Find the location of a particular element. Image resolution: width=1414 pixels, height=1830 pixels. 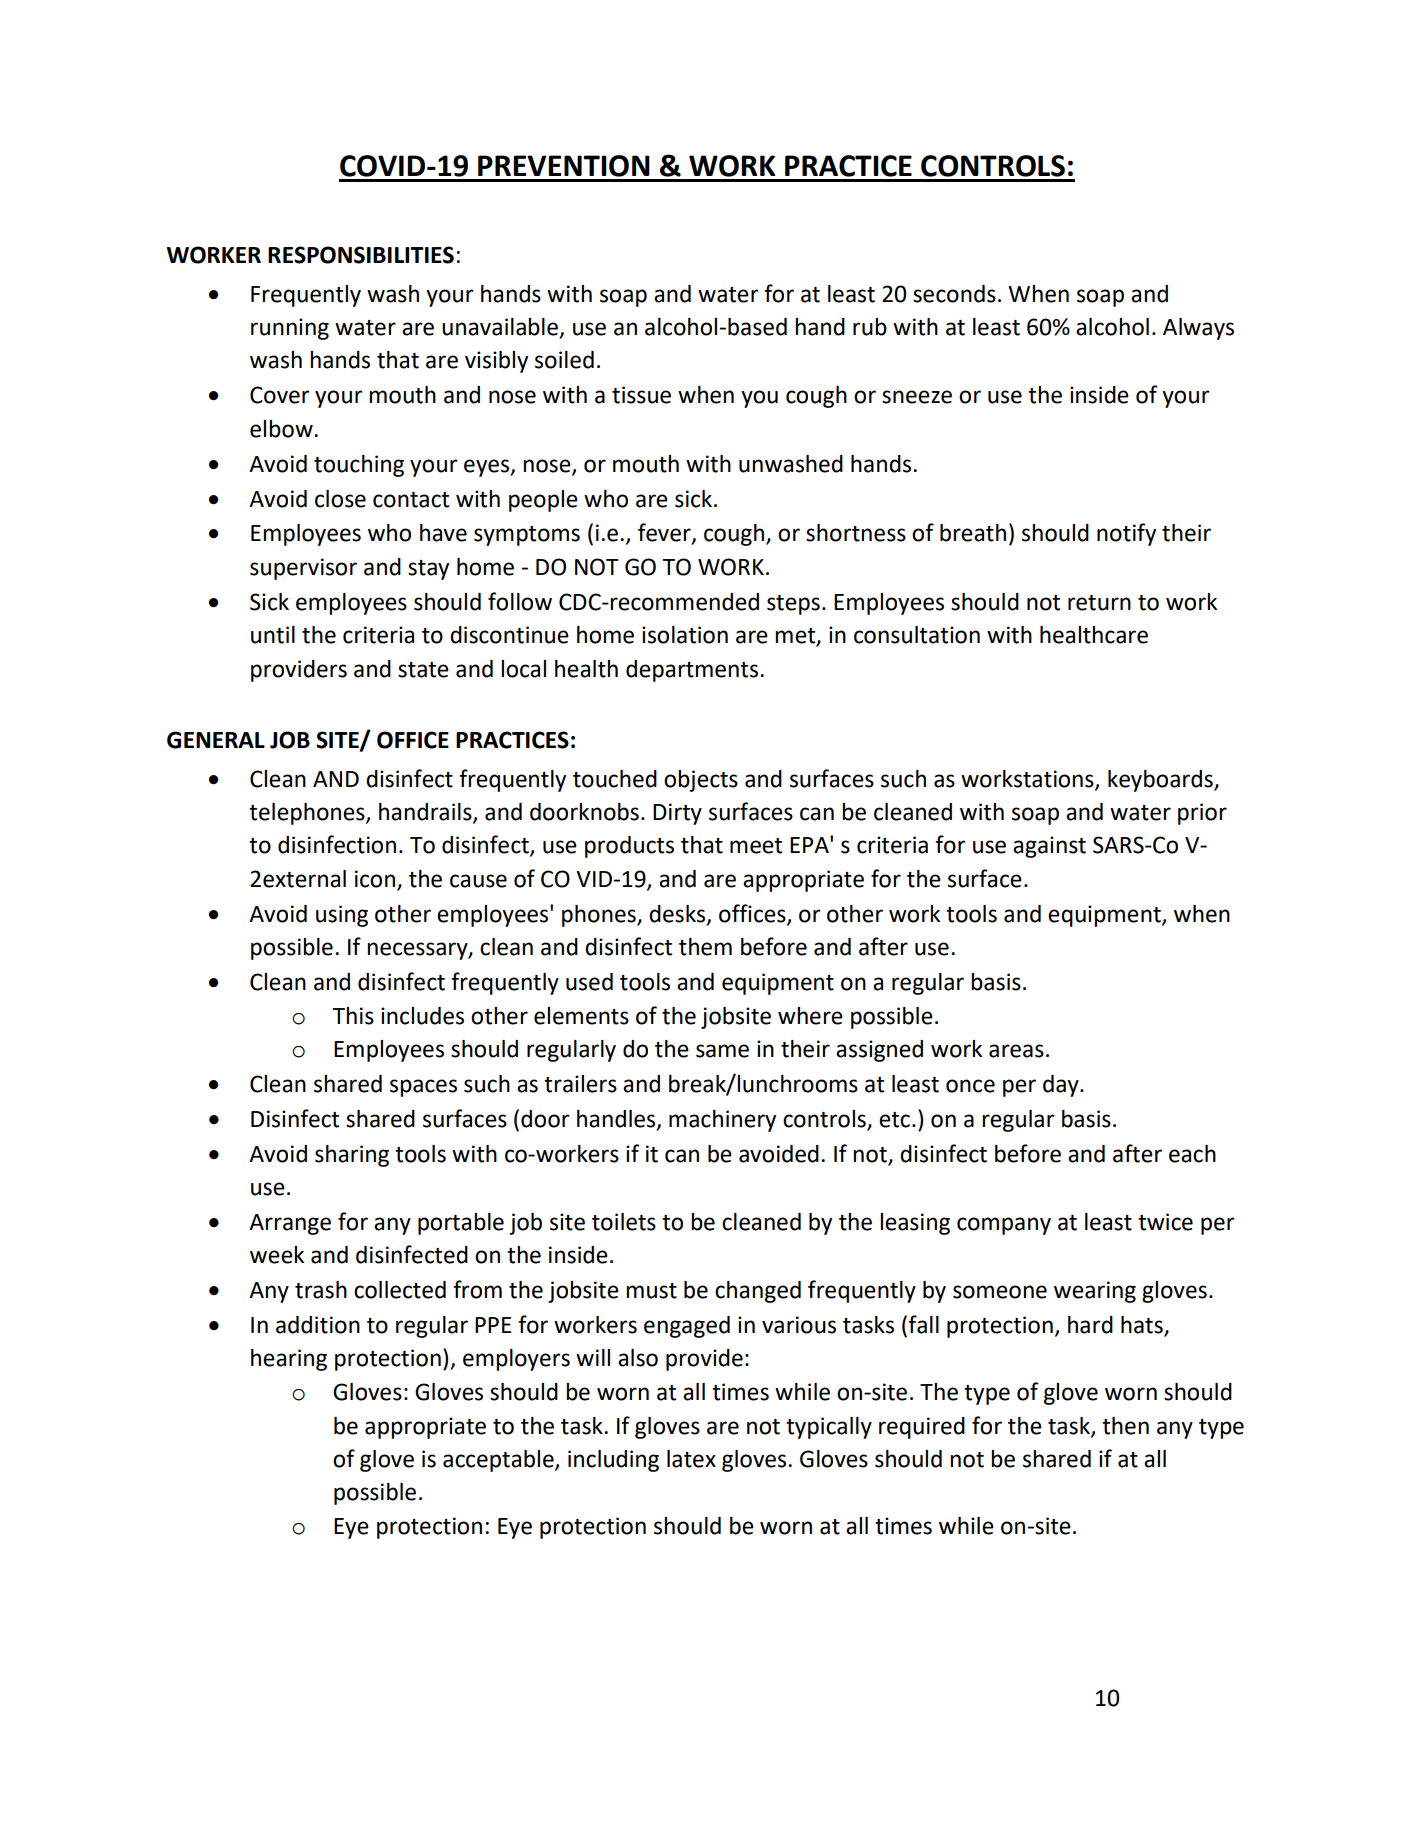

hearing is located at coordinates (289, 1360).
